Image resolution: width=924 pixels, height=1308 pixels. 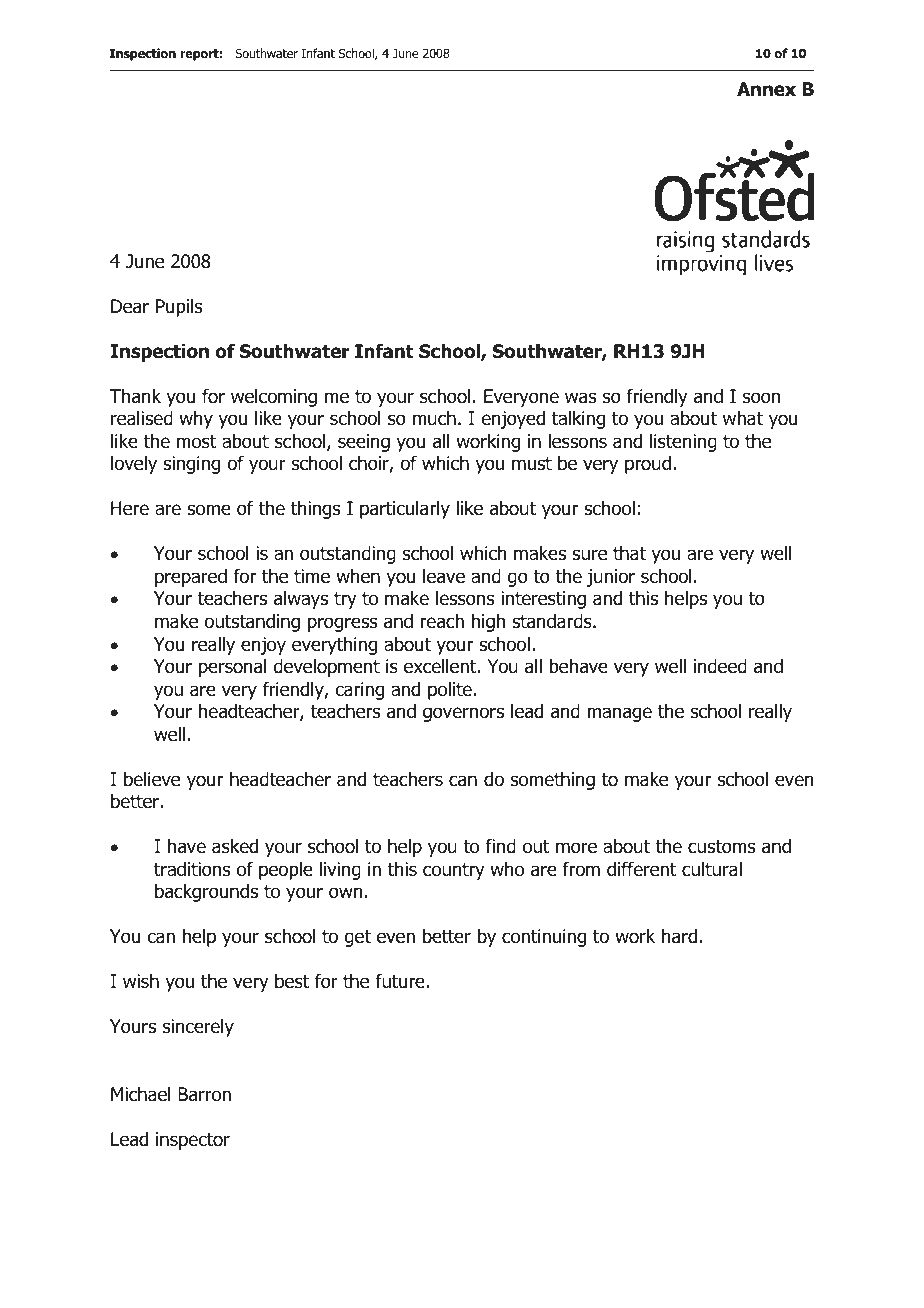 What do you see at coordinates (434, 418) in the screenshot?
I see `much` at bounding box center [434, 418].
